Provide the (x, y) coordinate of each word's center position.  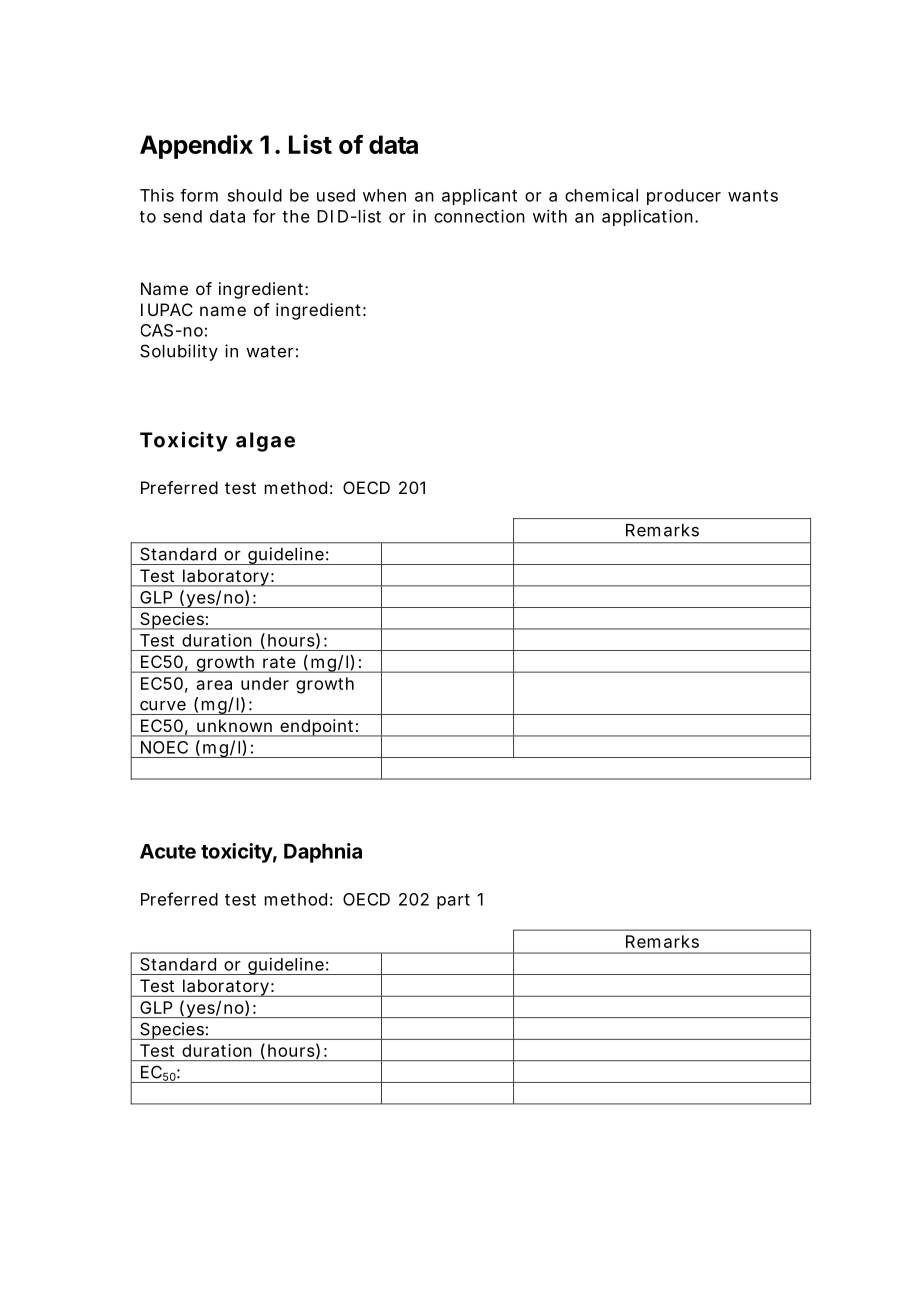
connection (479, 216)
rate (279, 662)
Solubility (179, 352)
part (453, 901)
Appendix (196, 146)
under (265, 683)
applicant (479, 196)
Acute (168, 851)
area (214, 685)
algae (265, 442)
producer (684, 197)
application (647, 217)
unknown (234, 725)
